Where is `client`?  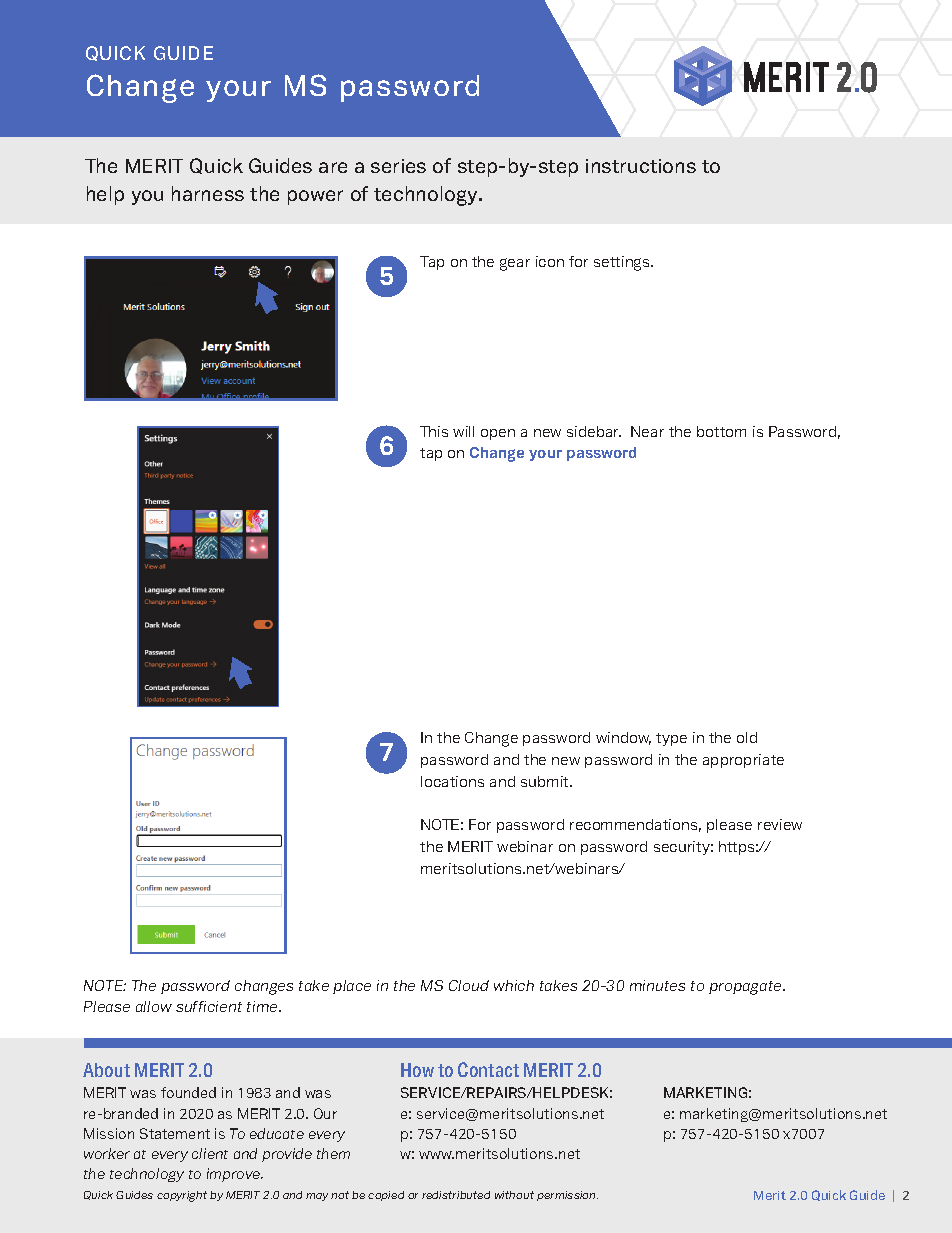
client is located at coordinates (210, 1153).
